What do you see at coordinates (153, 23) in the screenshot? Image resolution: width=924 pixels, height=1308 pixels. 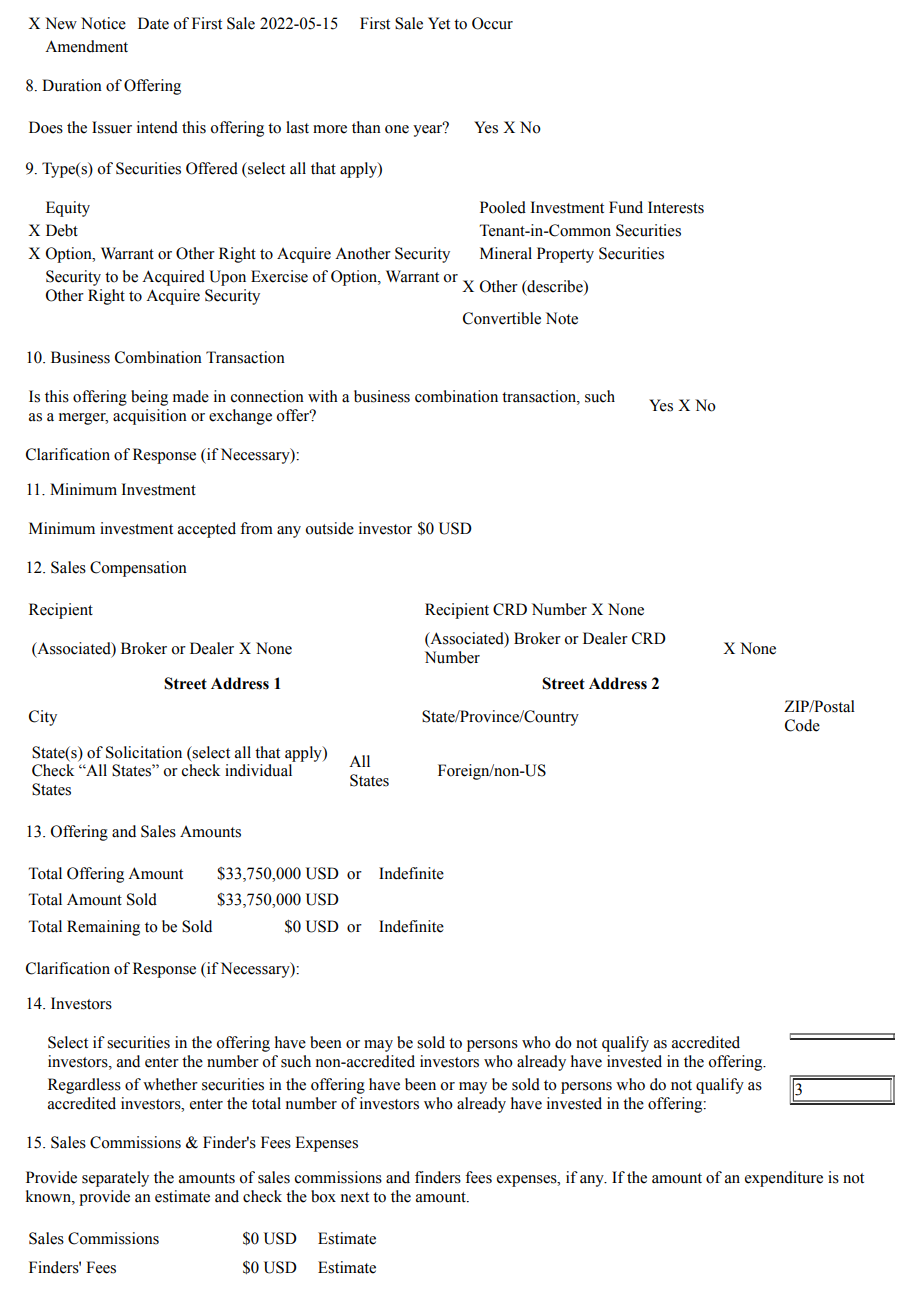 I see `Date` at bounding box center [153, 23].
